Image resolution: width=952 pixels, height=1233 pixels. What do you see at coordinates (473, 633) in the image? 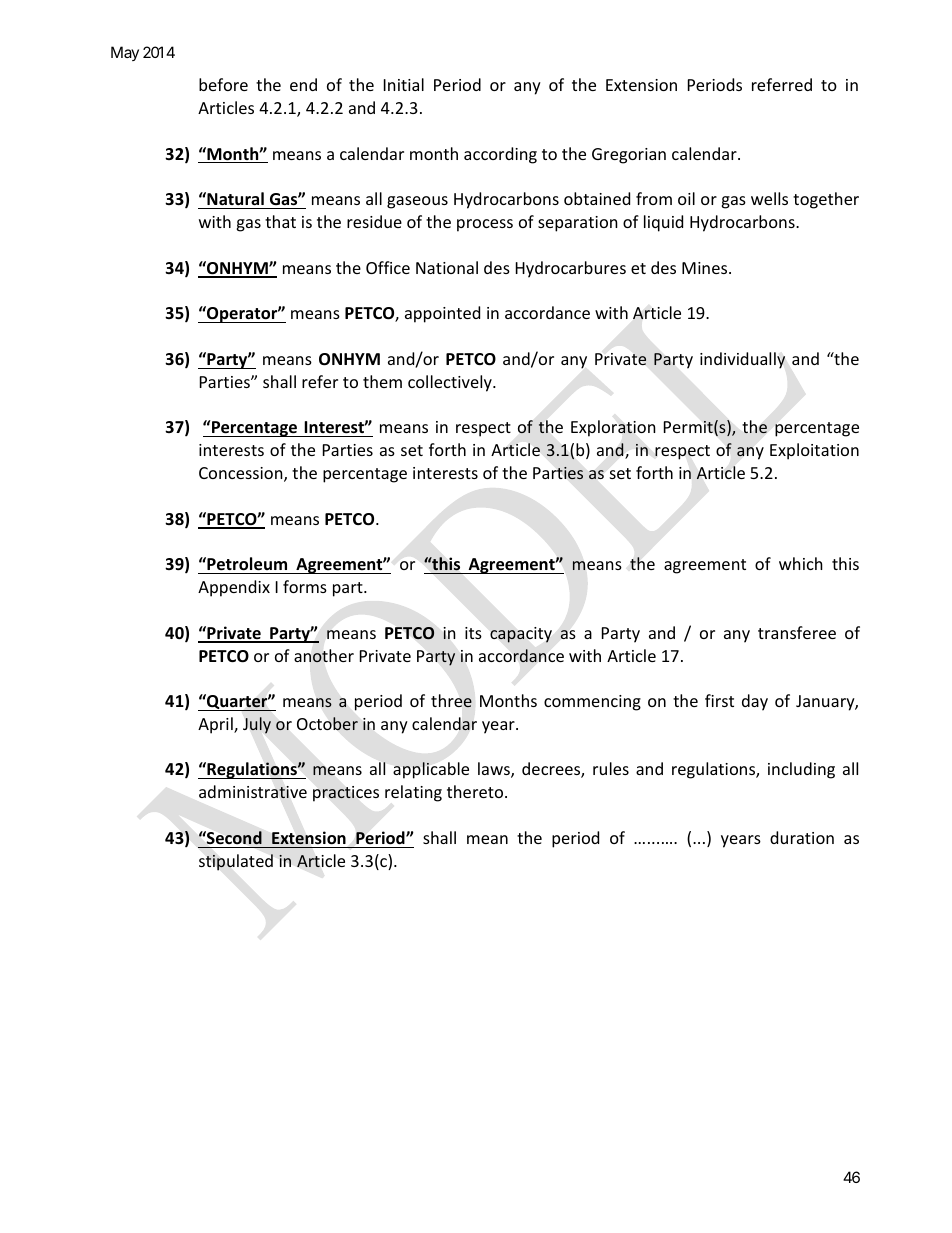
I see `its` at bounding box center [473, 633].
